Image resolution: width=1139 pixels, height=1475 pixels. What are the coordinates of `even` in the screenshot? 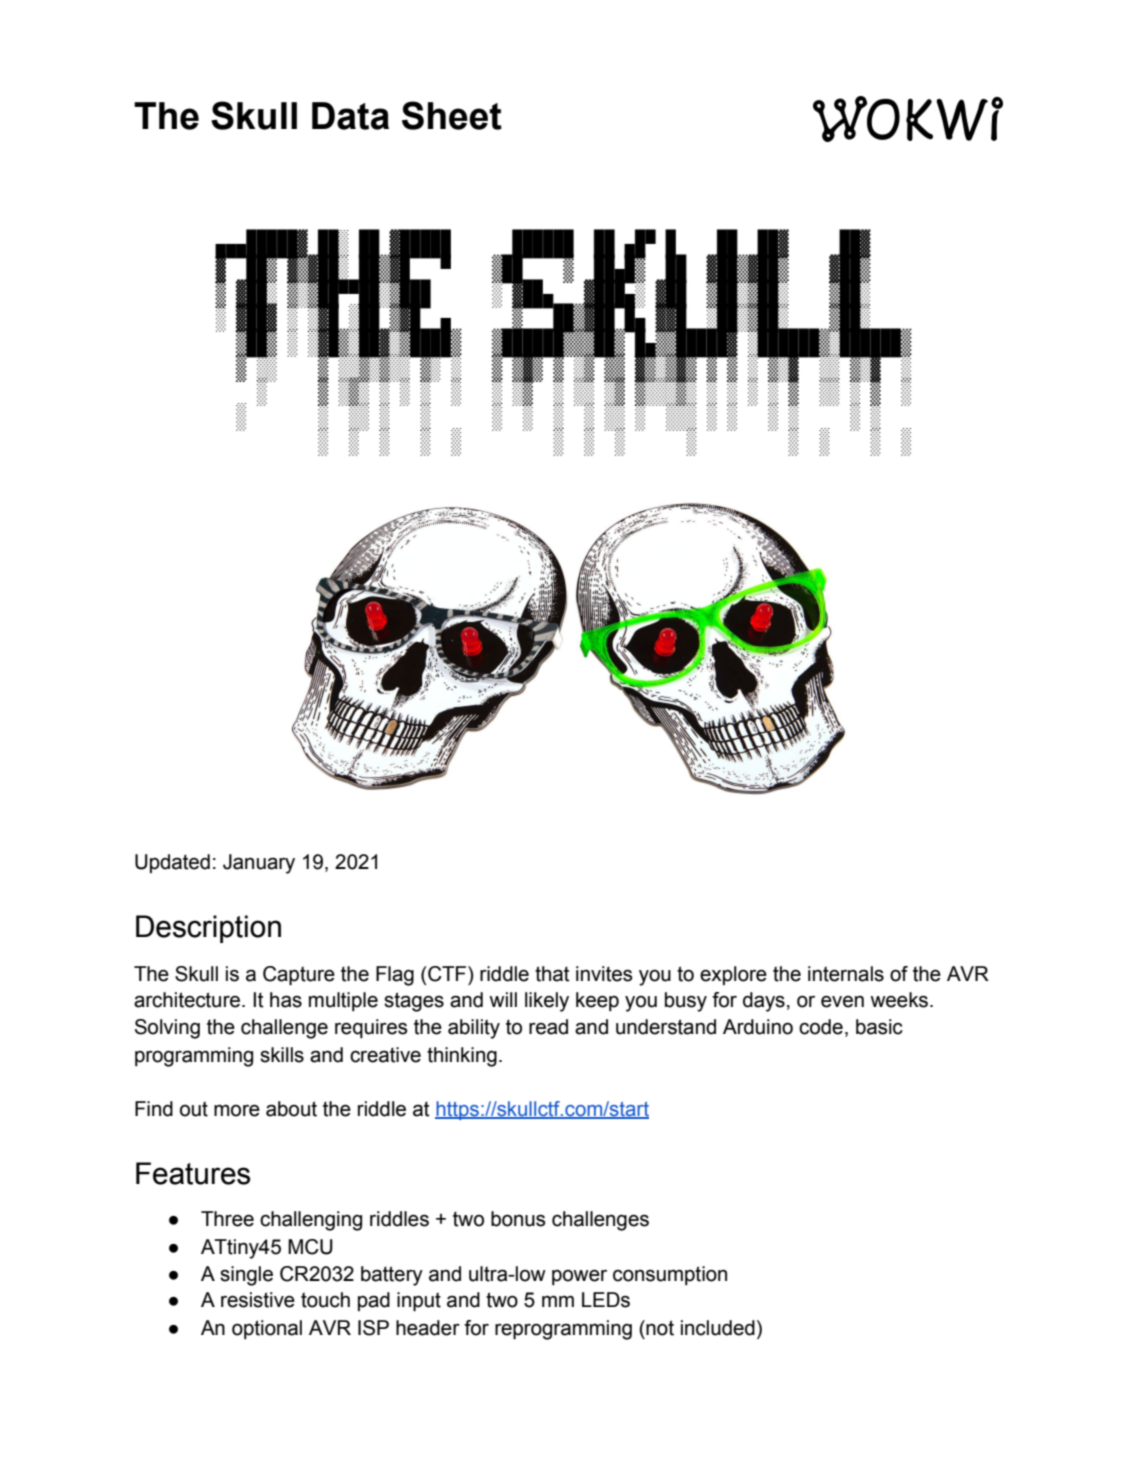 It's located at (842, 1001).
